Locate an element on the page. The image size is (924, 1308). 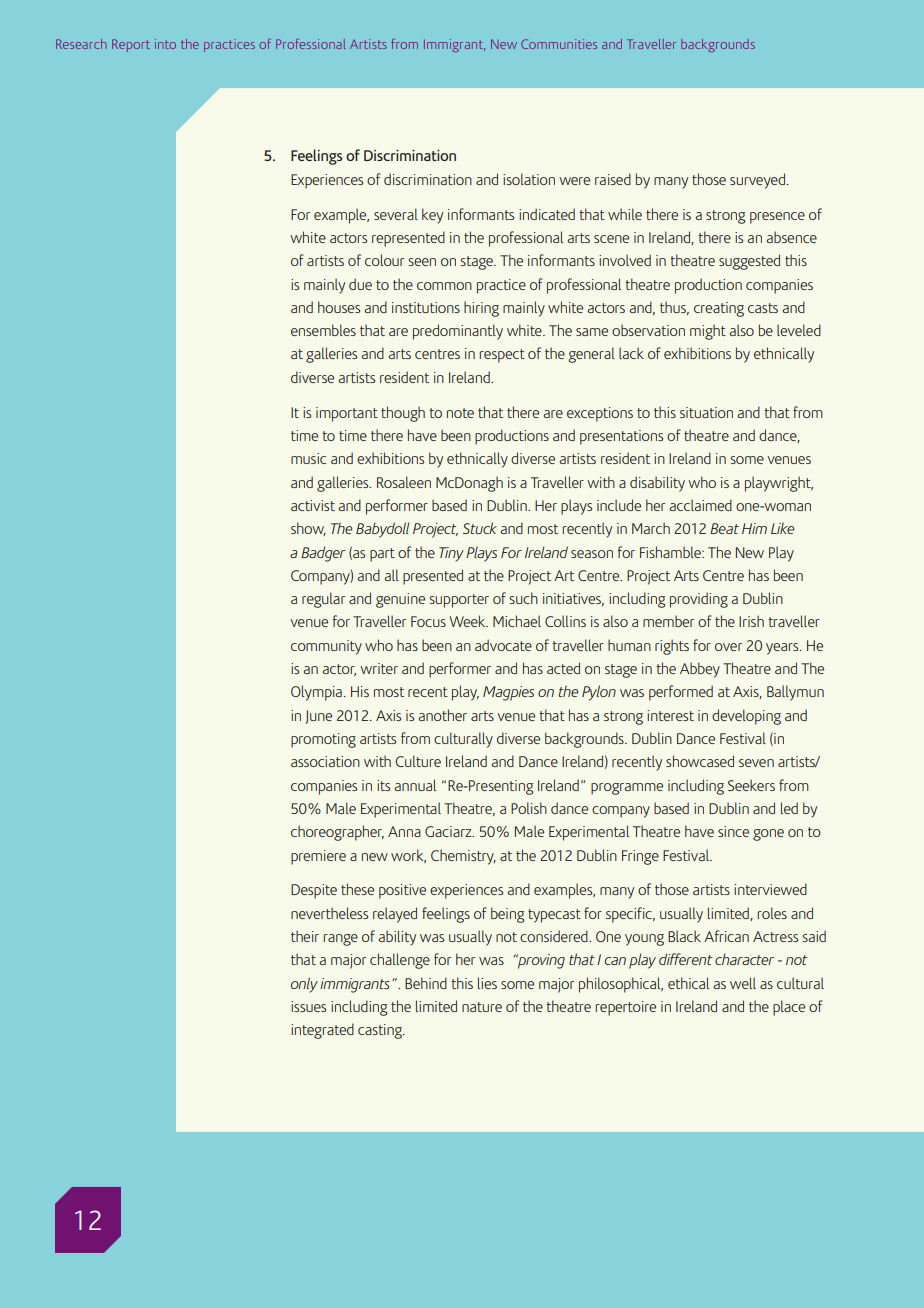
Communities is located at coordinates (559, 44).
